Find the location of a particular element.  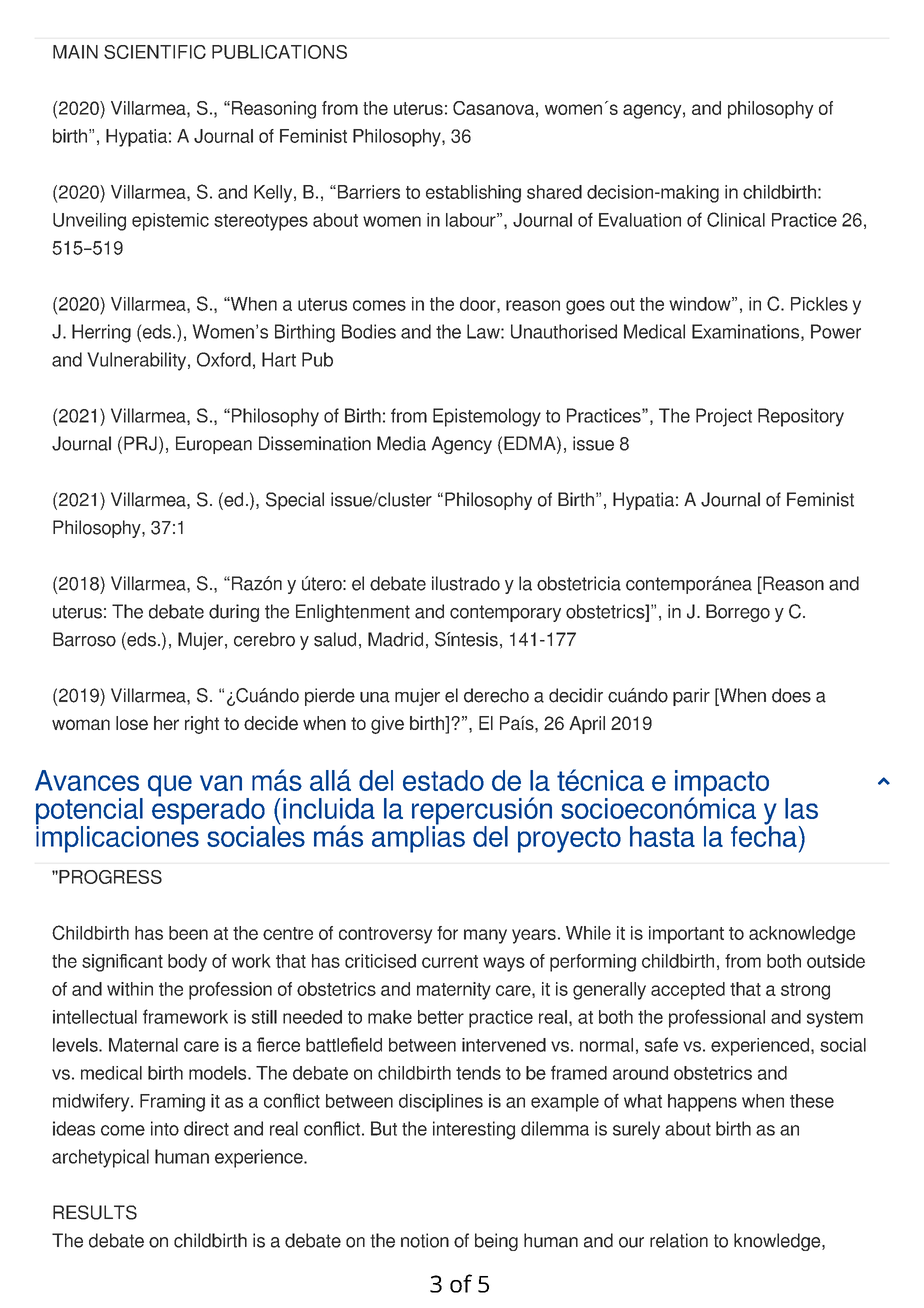

been is located at coordinates (188, 933).
